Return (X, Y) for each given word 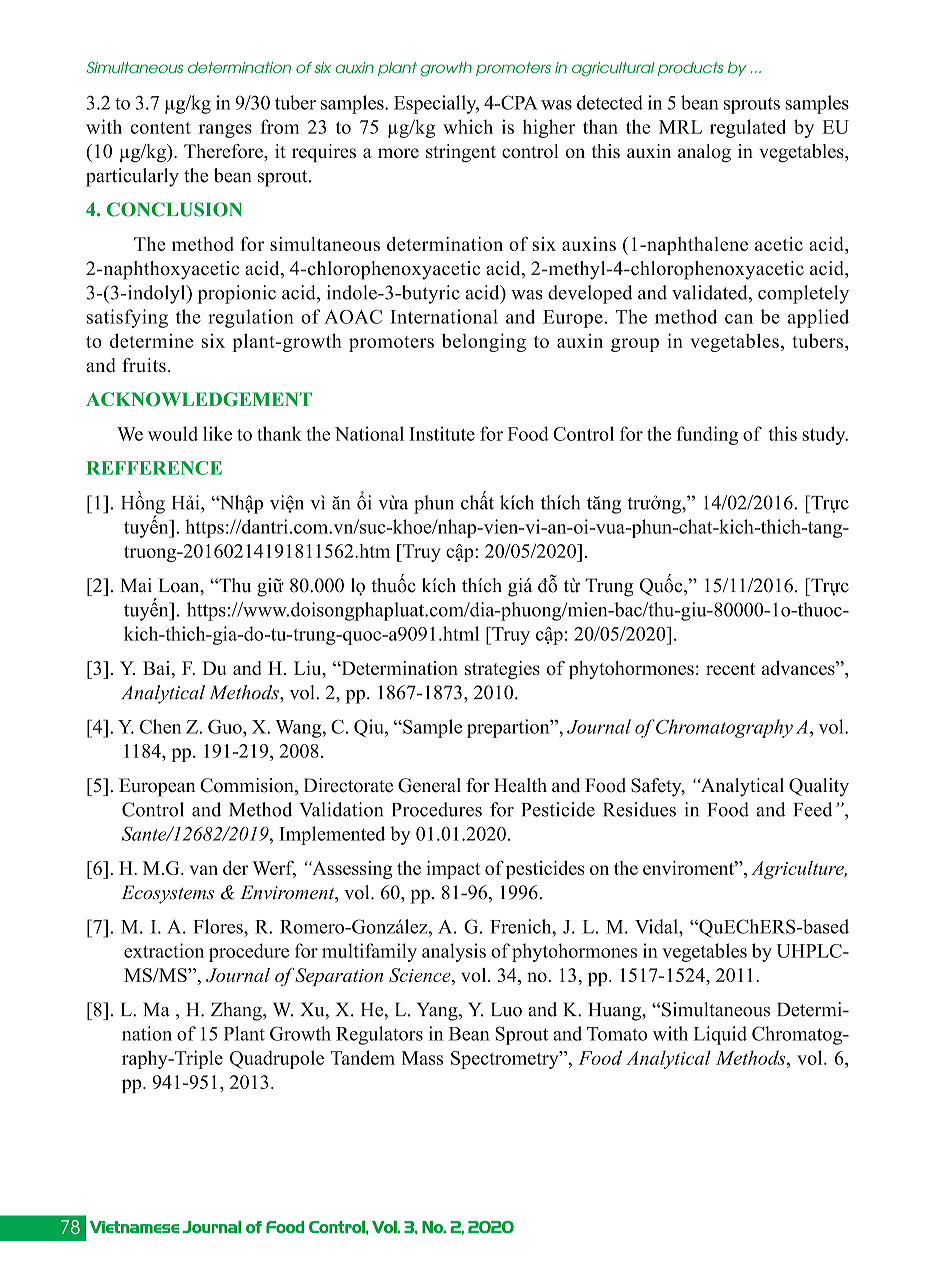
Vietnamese (134, 1227)
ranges (225, 131)
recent (730, 669)
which (468, 126)
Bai (158, 668)
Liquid (720, 1035)
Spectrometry (506, 1060)
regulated (748, 128)
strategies (502, 670)
